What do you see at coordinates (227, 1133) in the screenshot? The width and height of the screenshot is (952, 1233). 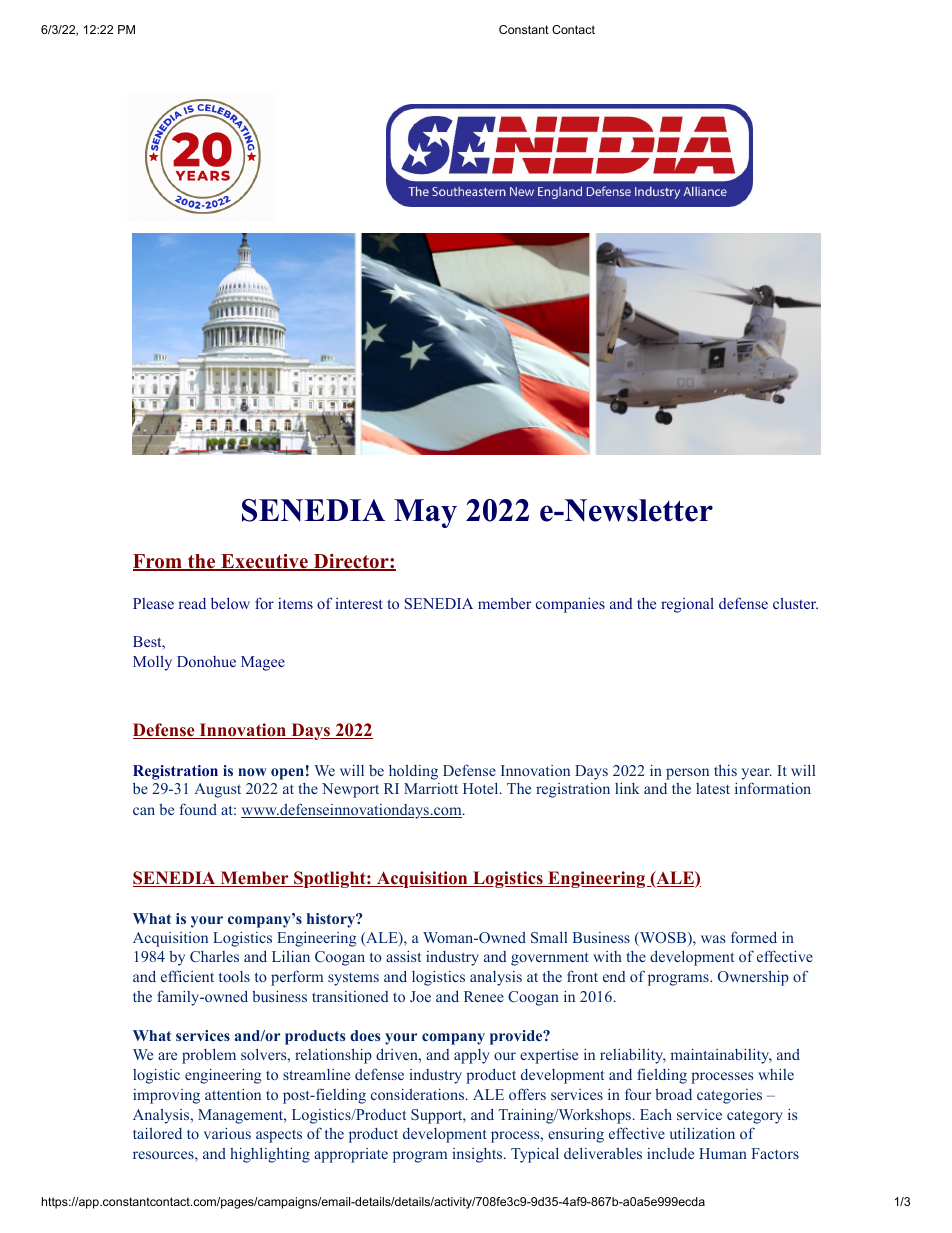 I see `various` at bounding box center [227, 1133].
